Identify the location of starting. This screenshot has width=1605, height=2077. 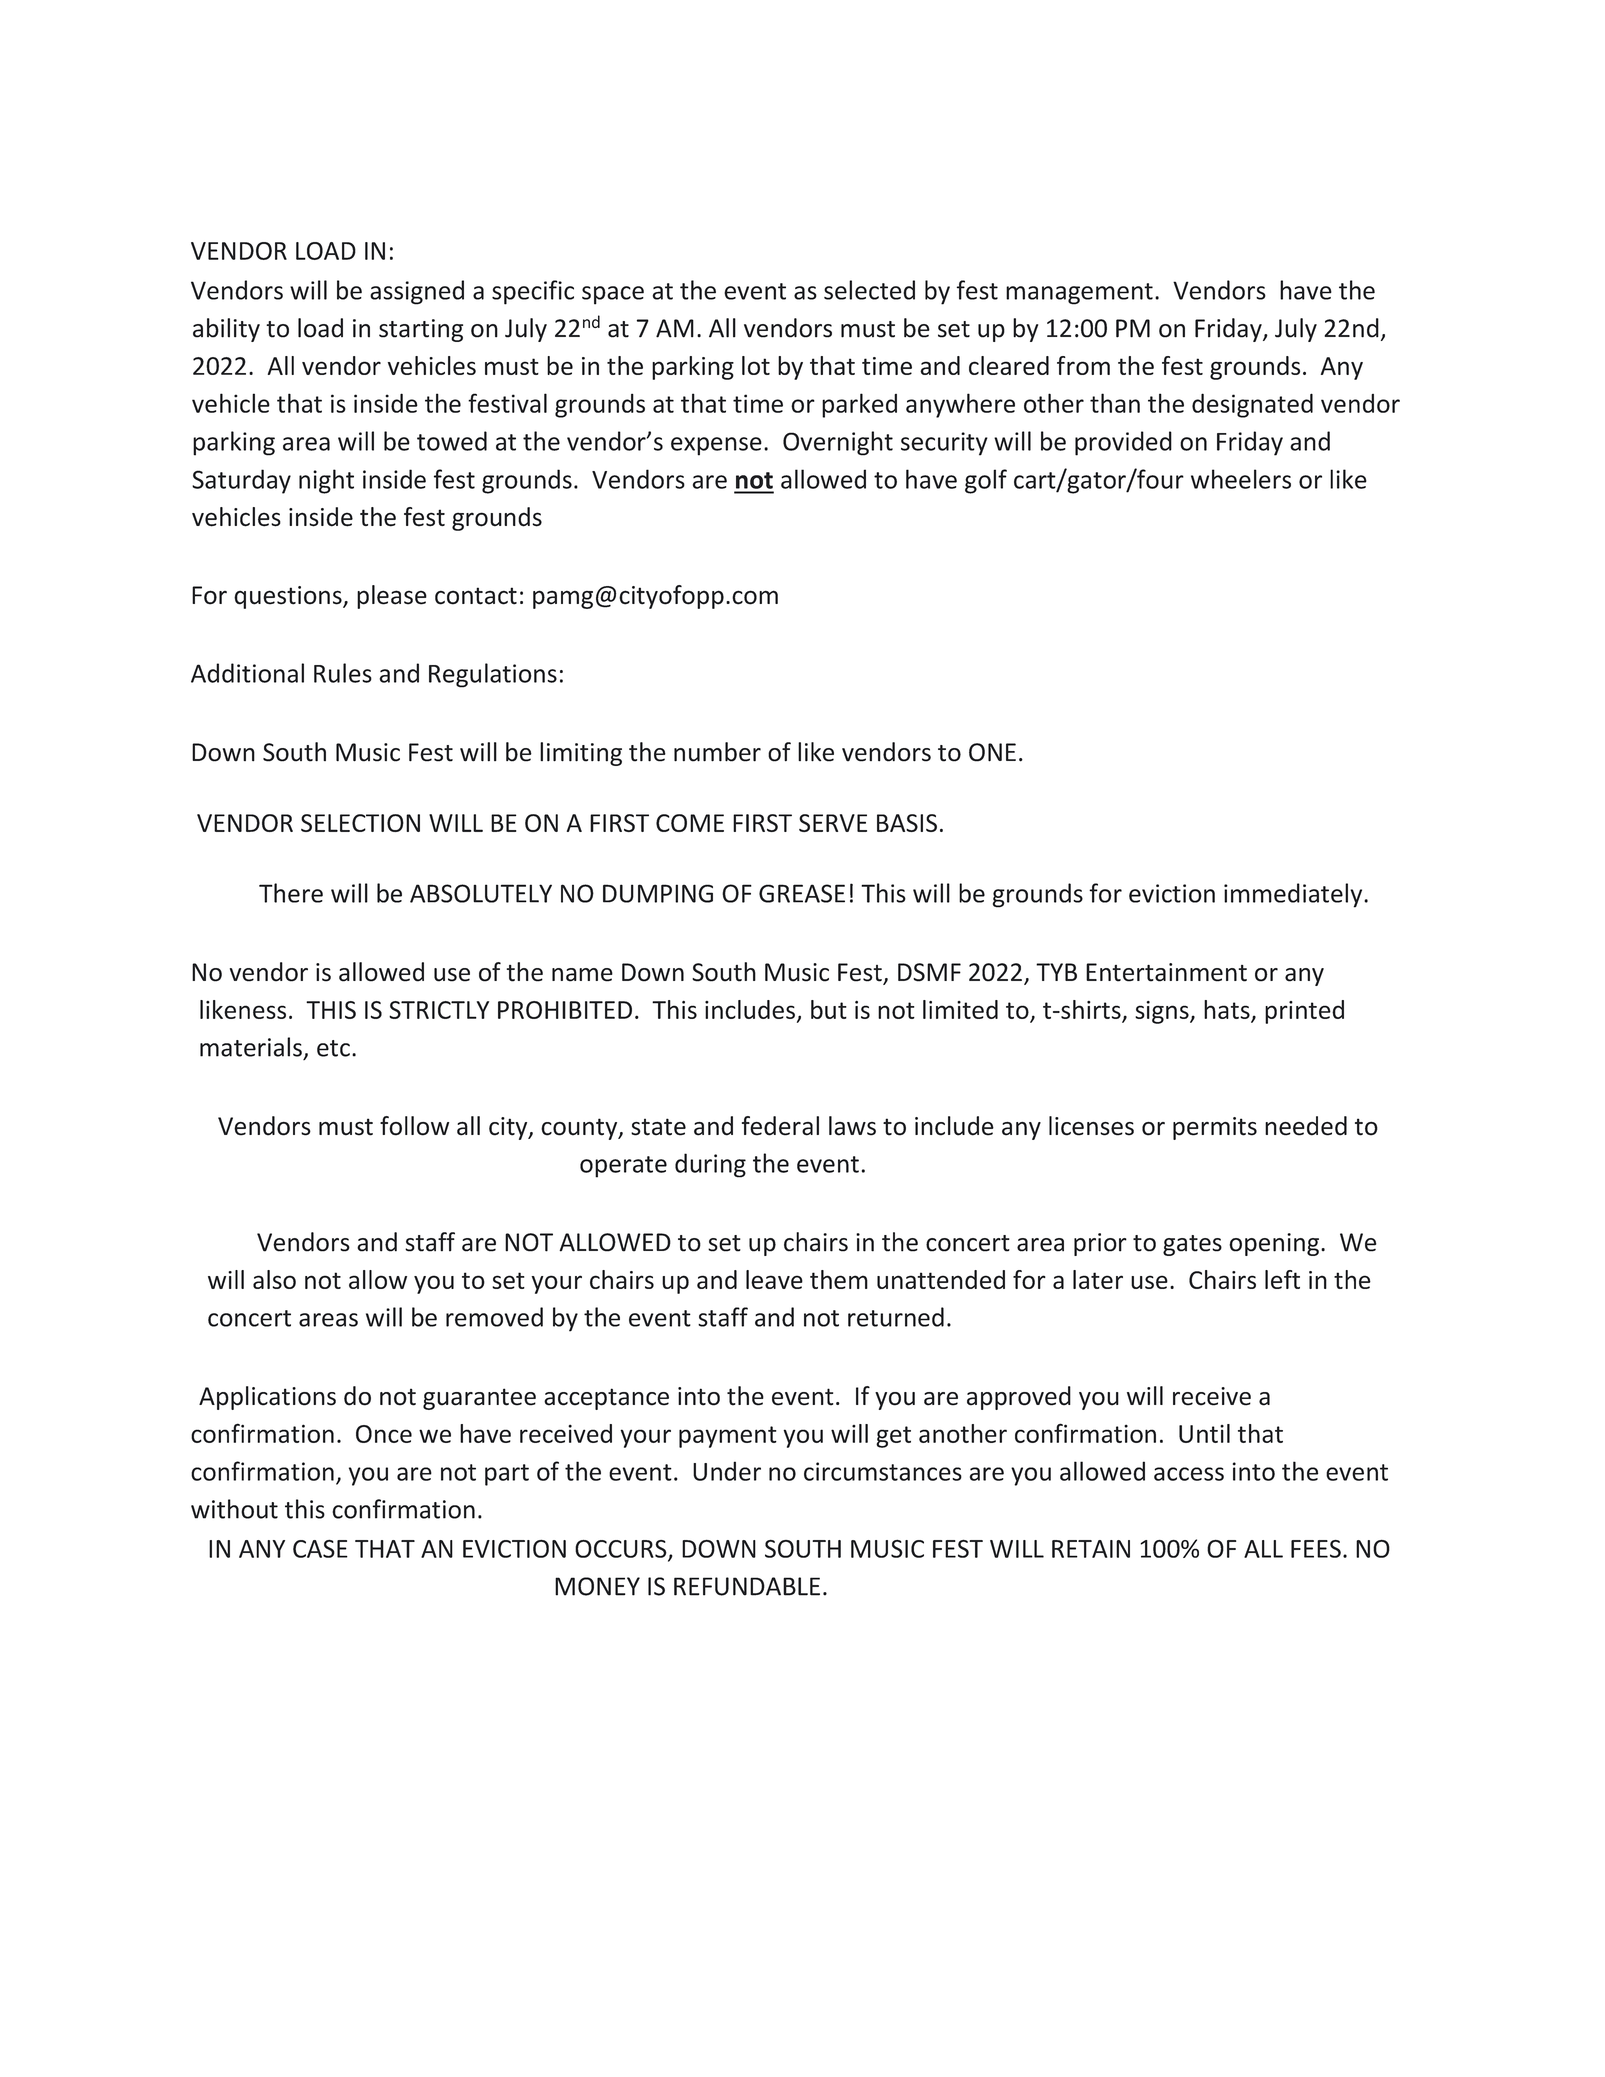
(421, 330).
